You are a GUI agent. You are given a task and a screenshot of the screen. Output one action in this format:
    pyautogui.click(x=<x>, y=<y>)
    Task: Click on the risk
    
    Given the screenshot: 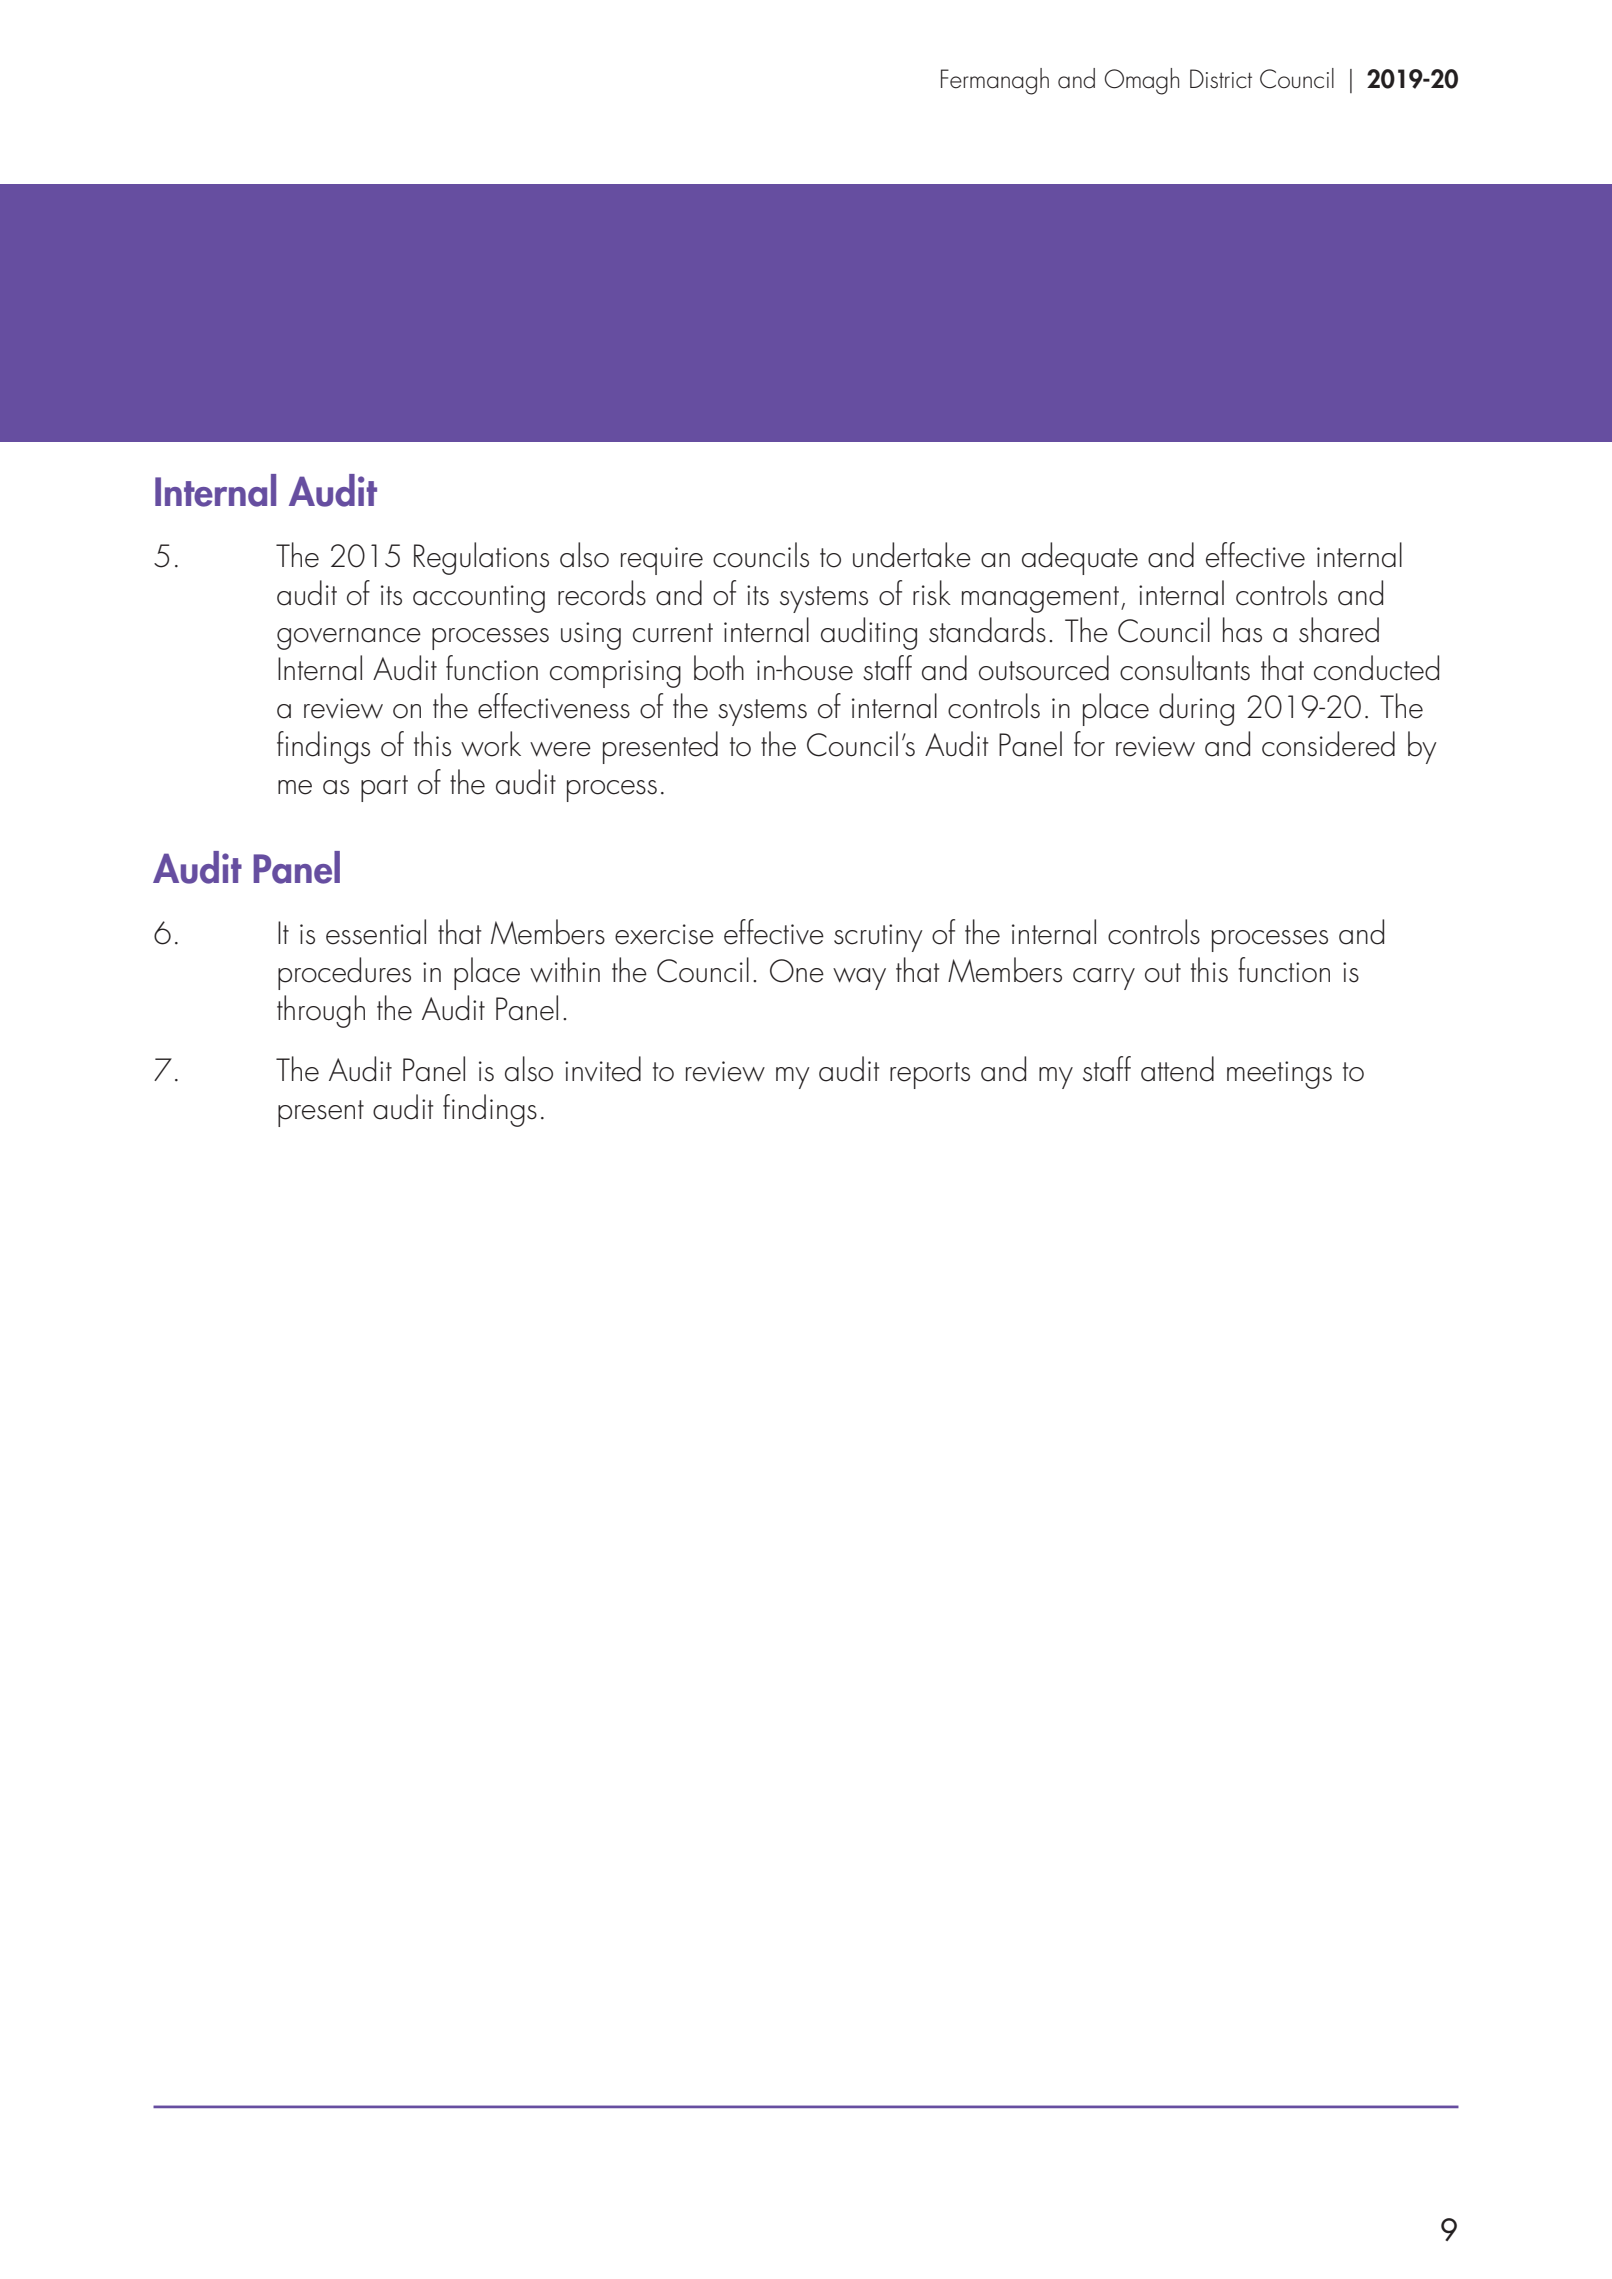 What is the action you would take?
    pyautogui.click(x=932, y=593)
